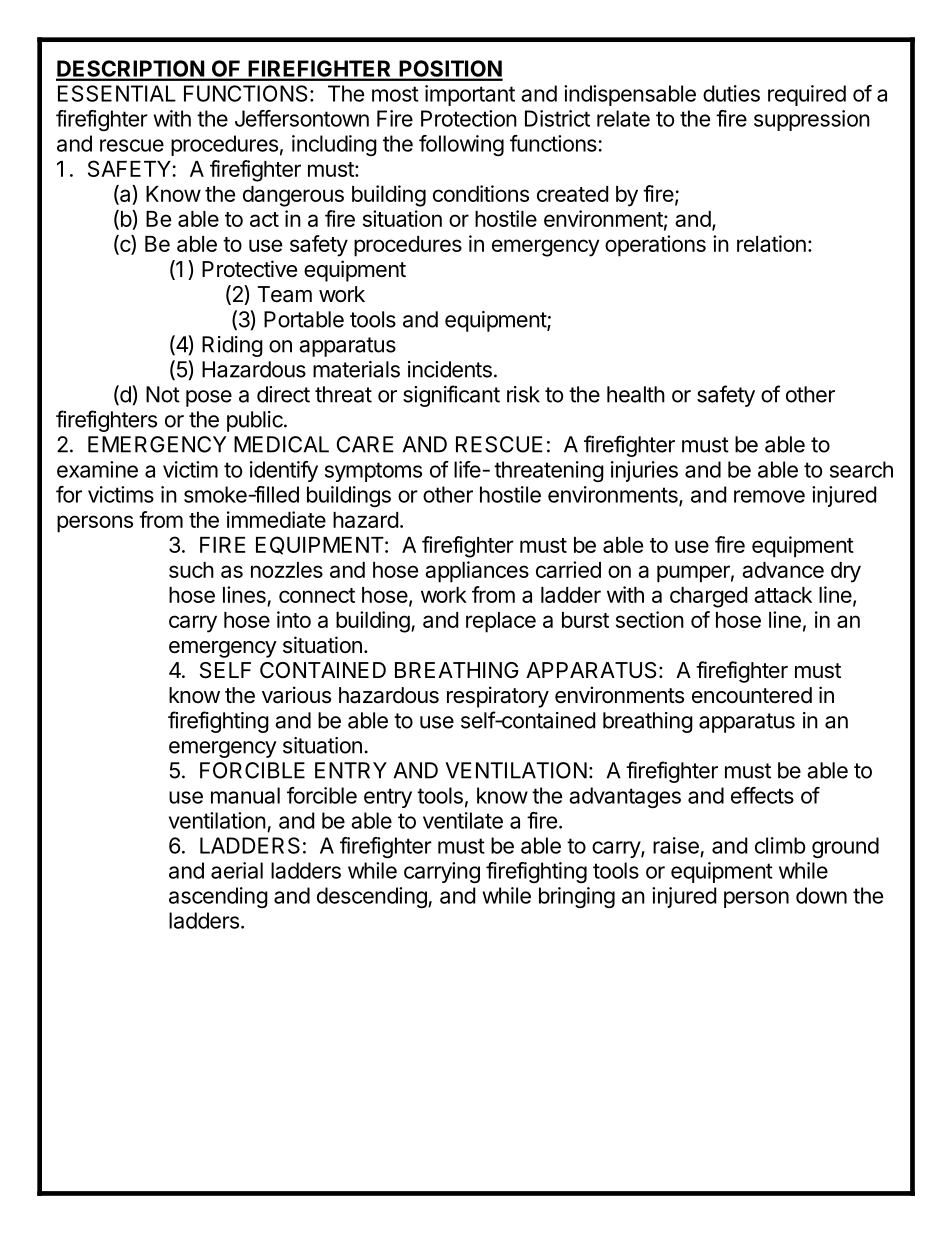 This screenshot has width=952, height=1233. What do you see at coordinates (769, 496) in the screenshot?
I see `remove` at bounding box center [769, 496].
